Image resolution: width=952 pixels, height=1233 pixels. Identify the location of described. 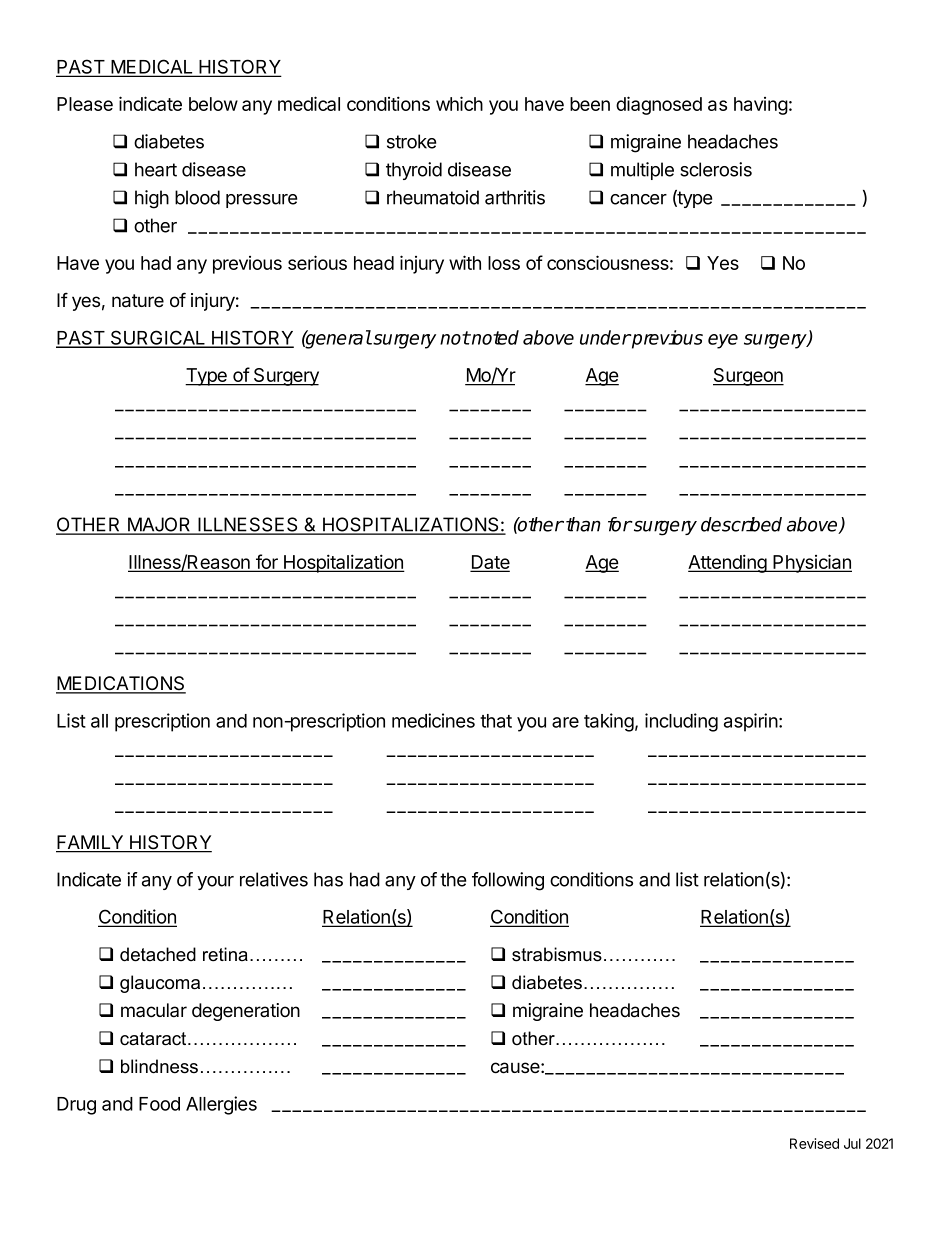
(741, 524).
